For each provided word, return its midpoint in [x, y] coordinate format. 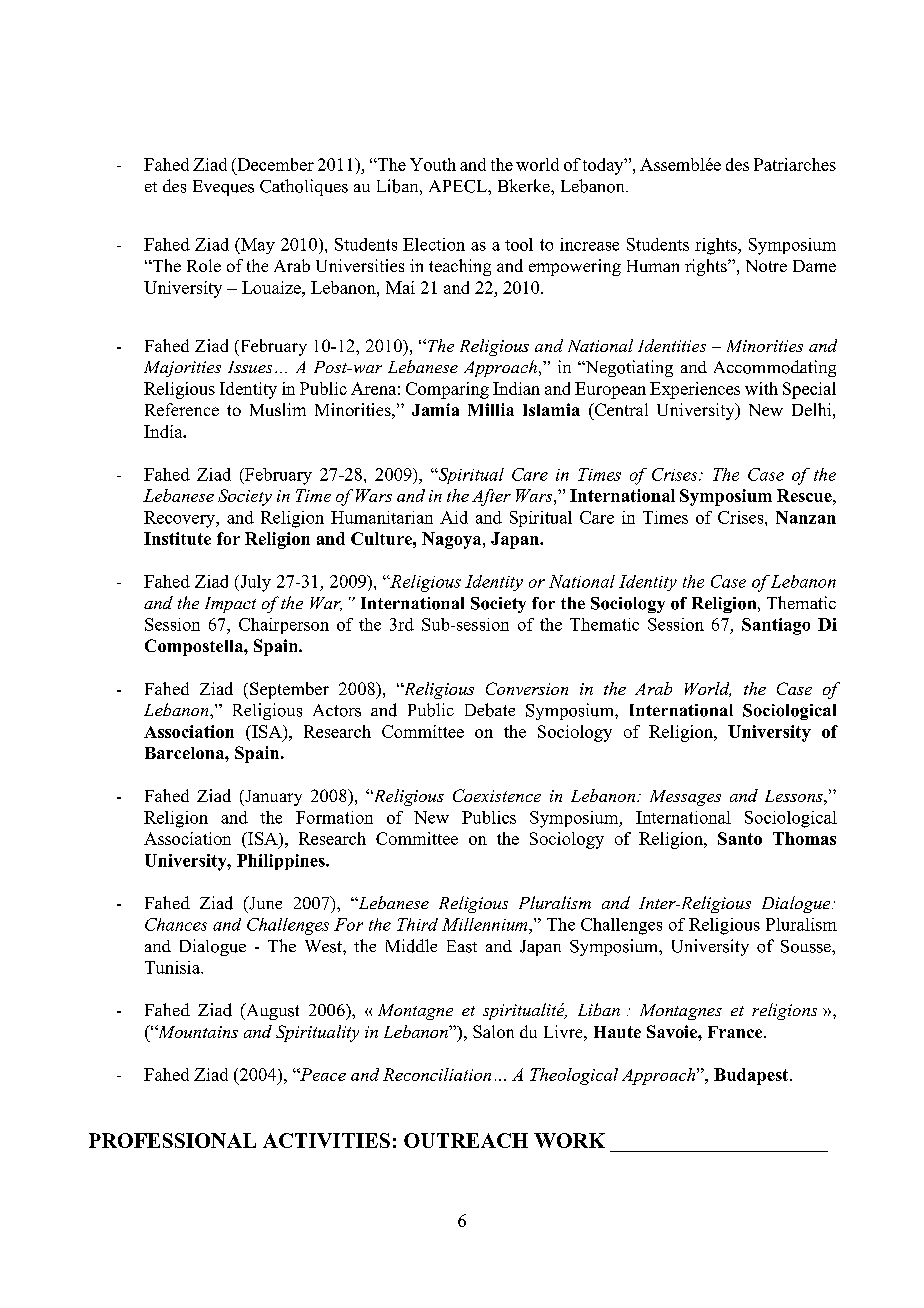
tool [519, 244]
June [264, 903]
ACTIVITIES [326, 1140]
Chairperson [284, 626]
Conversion [527, 688]
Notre [766, 266]
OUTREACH [466, 1140]
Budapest [752, 1076]
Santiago [776, 626]
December [274, 164]
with [761, 388]
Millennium [486, 924]
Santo [740, 838]
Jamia [435, 409]
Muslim [278, 409]
